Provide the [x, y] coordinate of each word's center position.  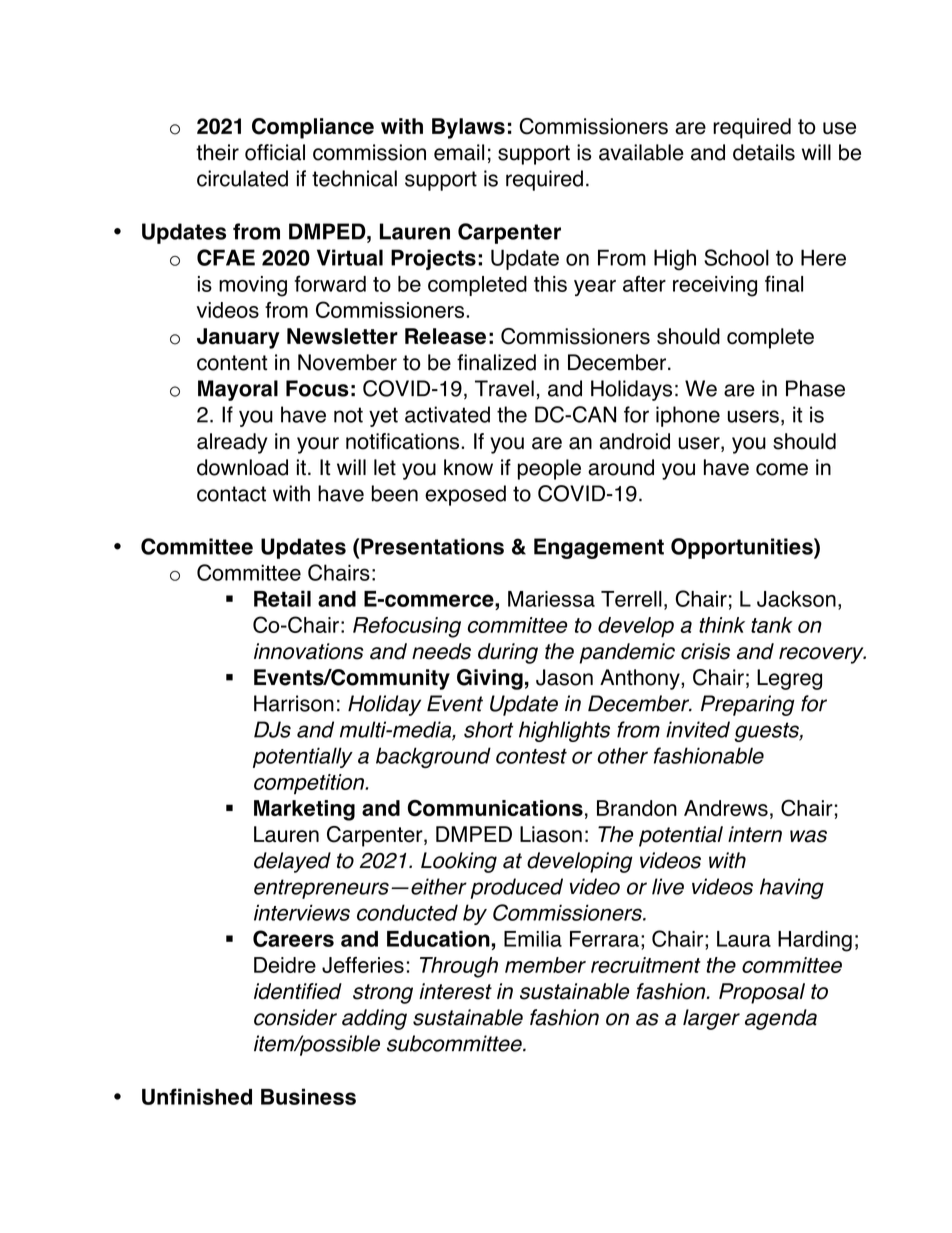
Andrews [726, 808]
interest [455, 991]
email [459, 152]
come [782, 469]
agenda [781, 1019]
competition [310, 784]
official [275, 152]
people [549, 469]
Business [308, 1096]
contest [531, 756]
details [764, 152]
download [242, 467]
